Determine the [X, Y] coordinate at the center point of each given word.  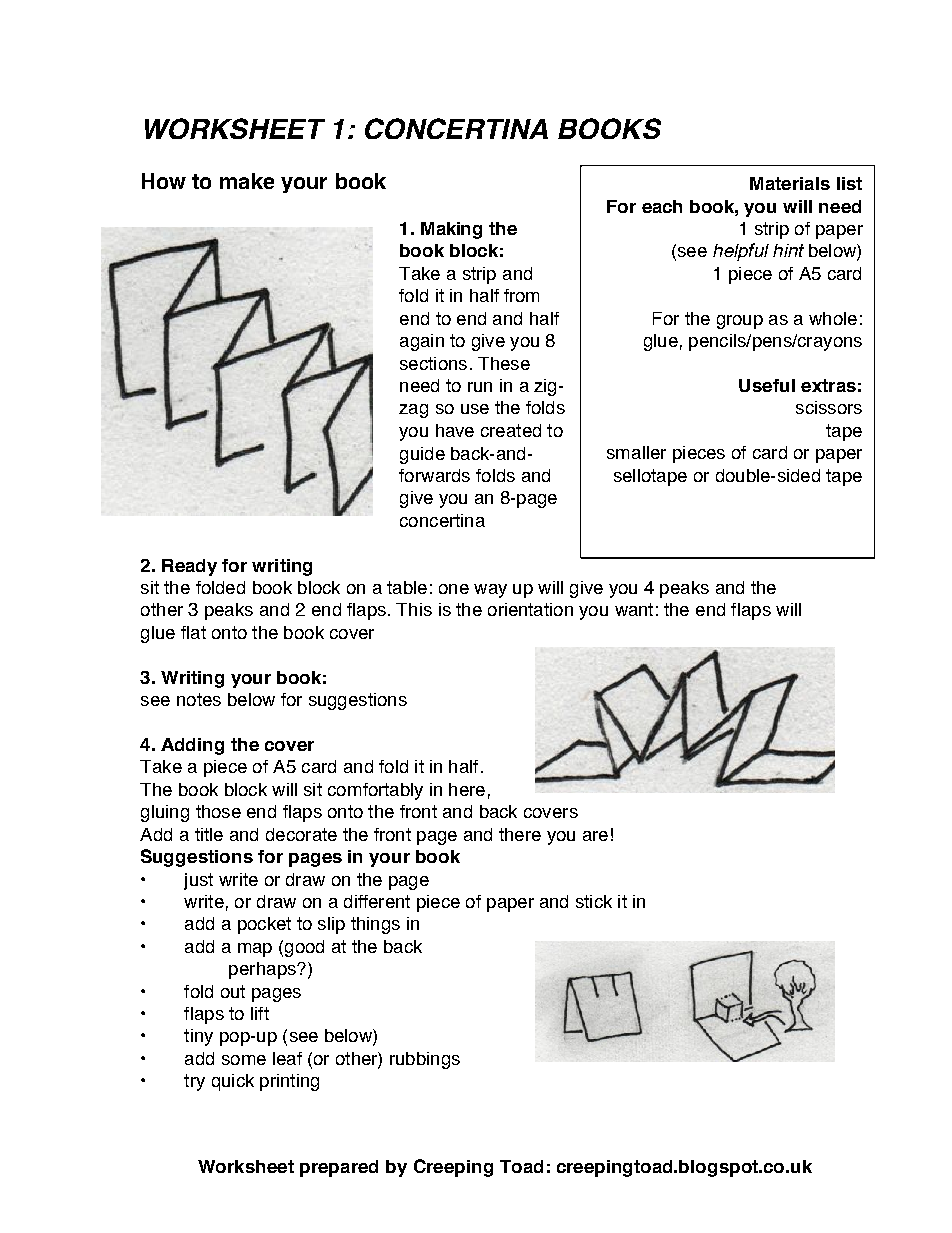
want [634, 609]
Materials [790, 183]
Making [451, 230]
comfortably [375, 791]
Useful [767, 385]
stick [594, 901]
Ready [189, 567]
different [377, 901]
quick [233, 1082]
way [490, 591]
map [255, 950]
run [480, 387]
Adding [192, 746]
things [375, 925]
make [247, 181]
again [422, 342]
